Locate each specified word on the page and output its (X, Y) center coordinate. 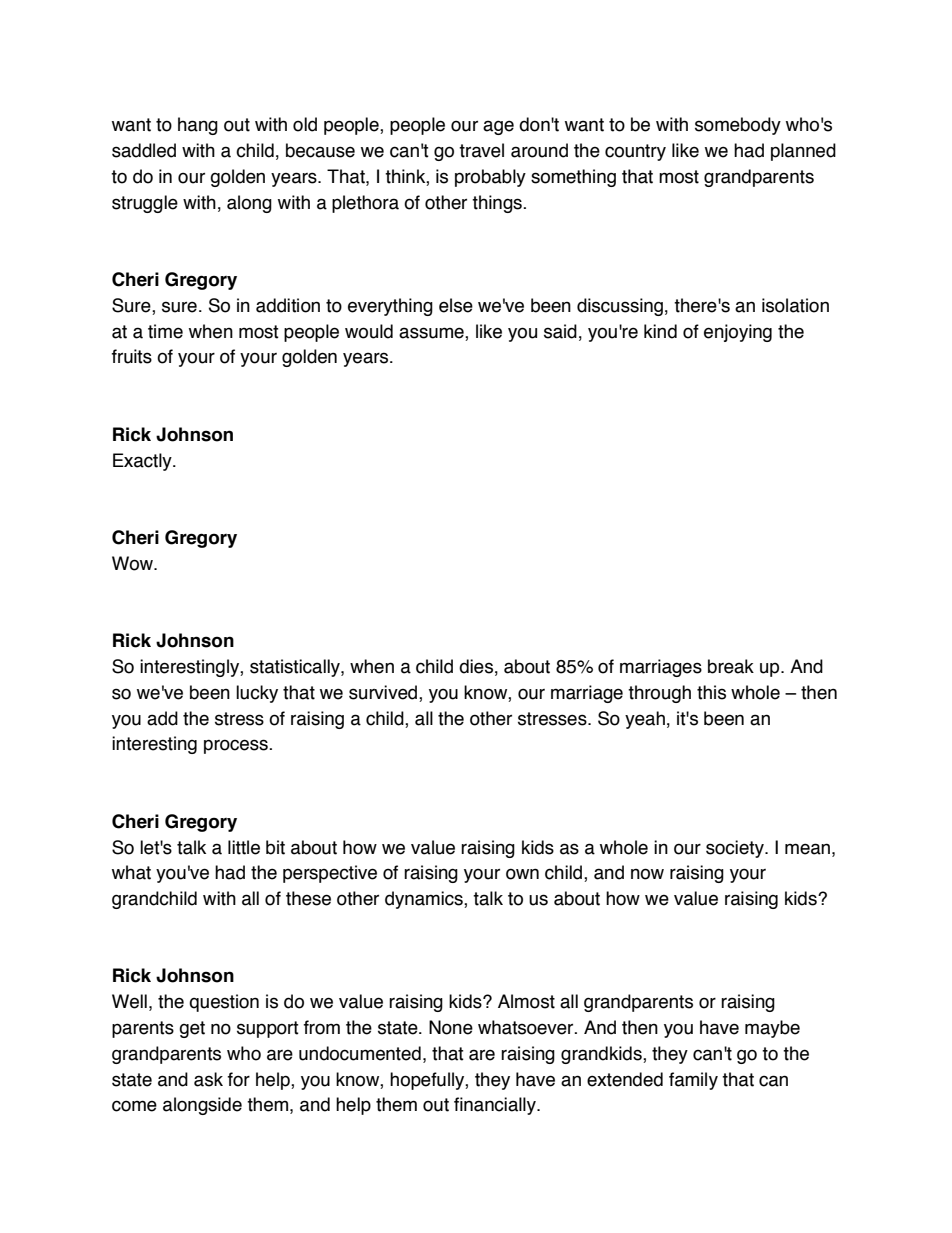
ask (208, 1079)
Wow (133, 563)
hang (198, 126)
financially (496, 1106)
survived (384, 693)
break (731, 666)
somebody (738, 126)
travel (481, 150)
